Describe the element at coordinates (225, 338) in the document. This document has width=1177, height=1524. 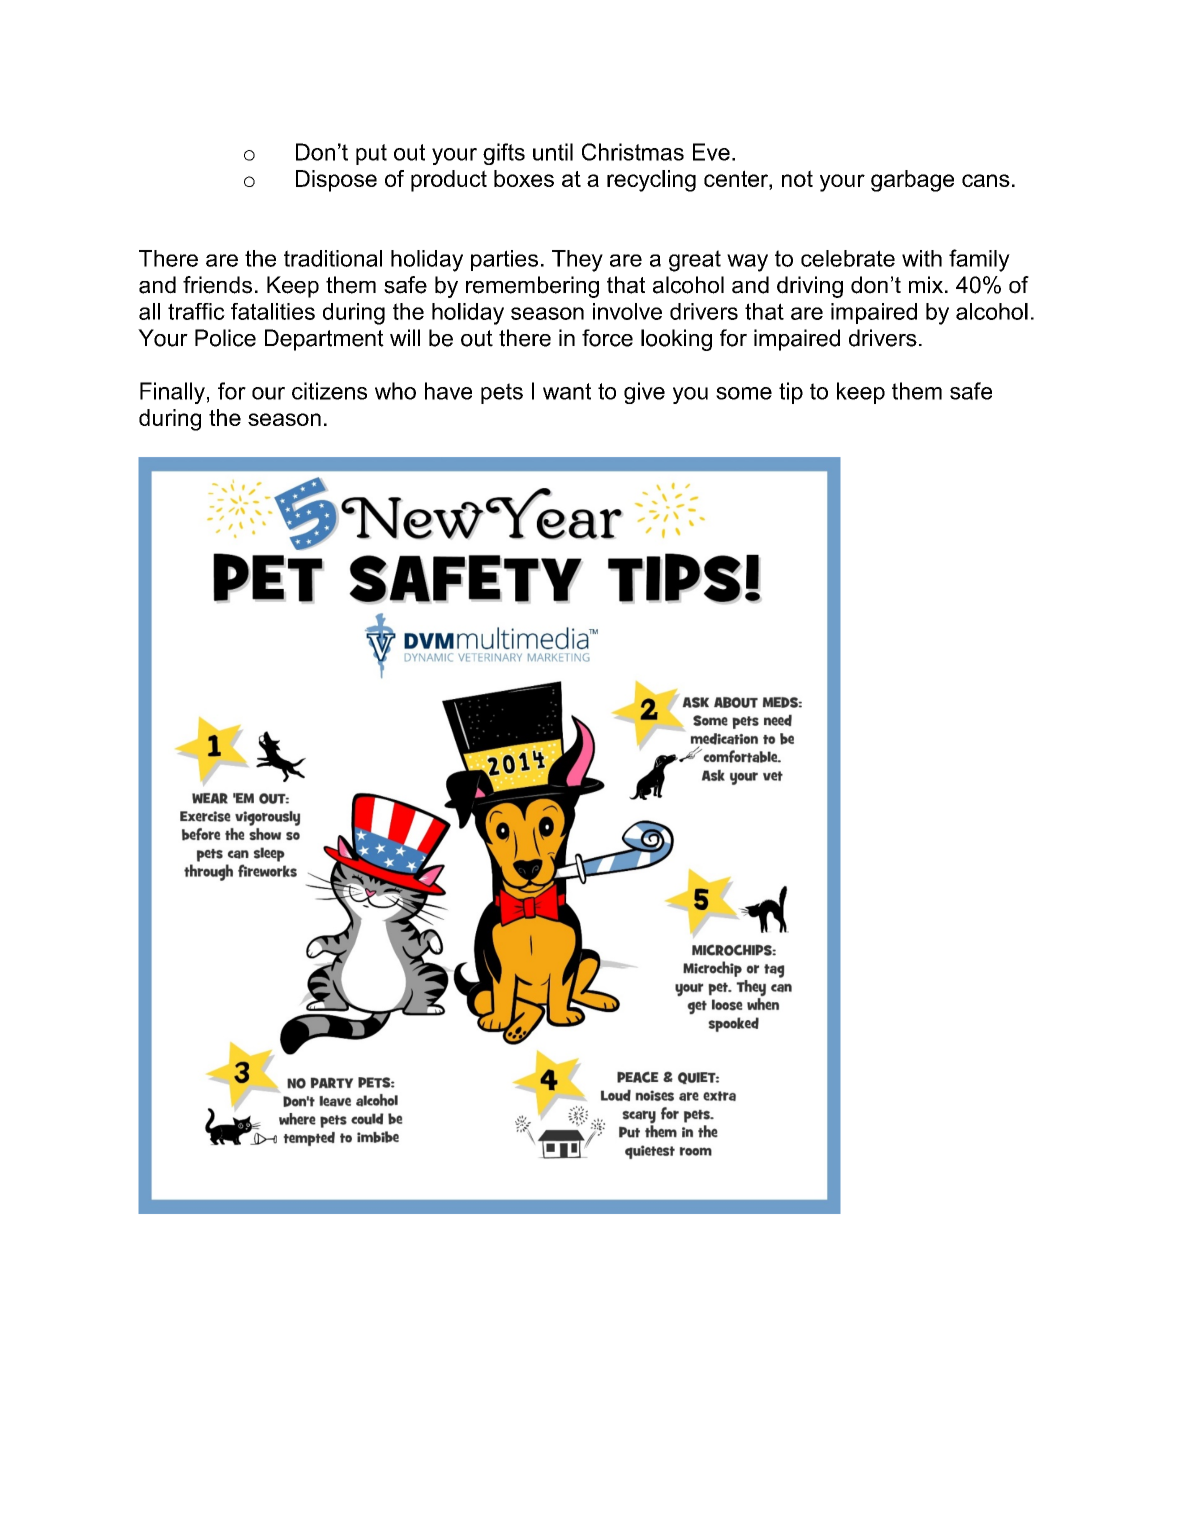
I see `Police` at that location.
